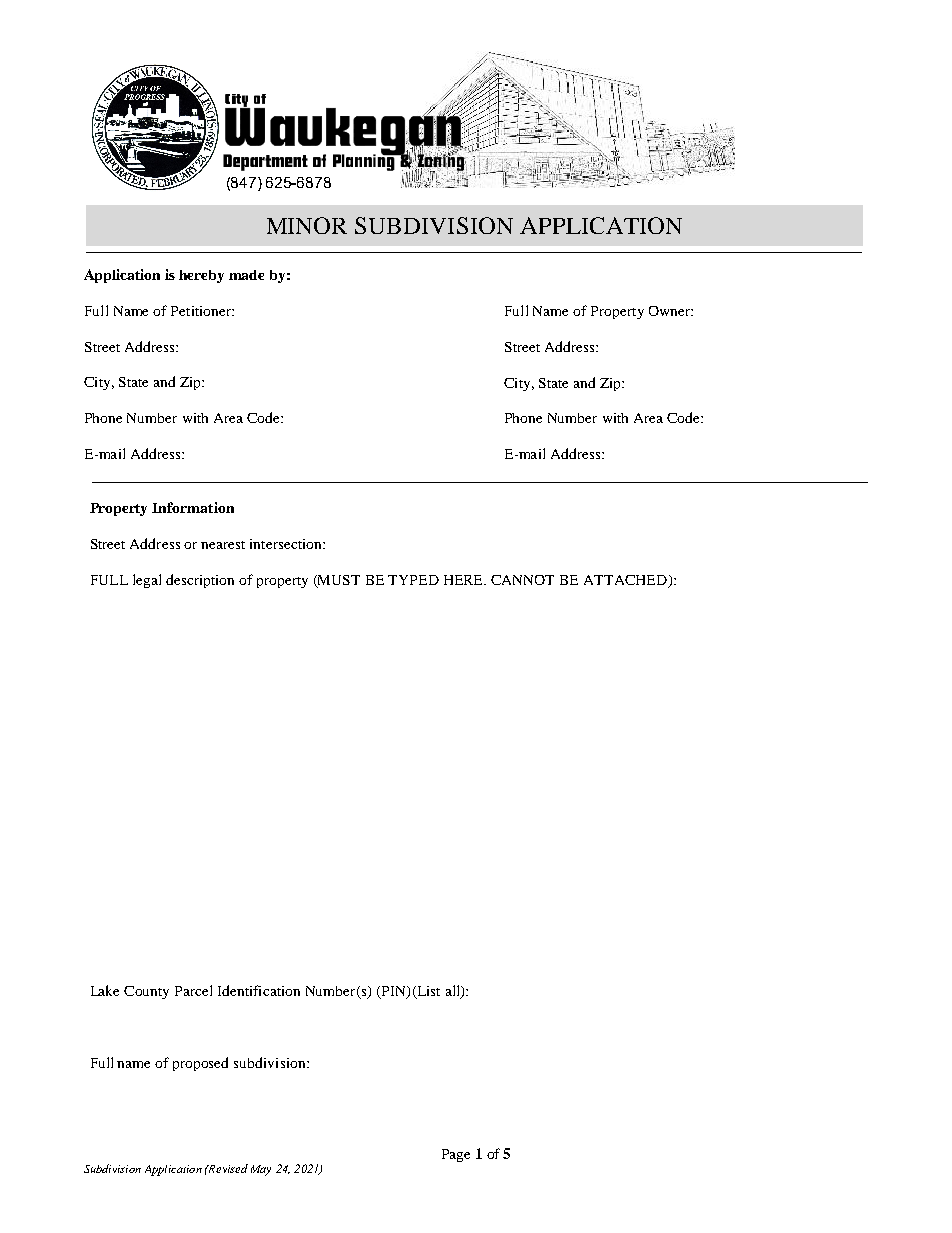 The height and width of the screenshot is (1233, 952). What do you see at coordinates (147, 581) in the screenshot?
I see `legal` at bounding box center [147, 581].
